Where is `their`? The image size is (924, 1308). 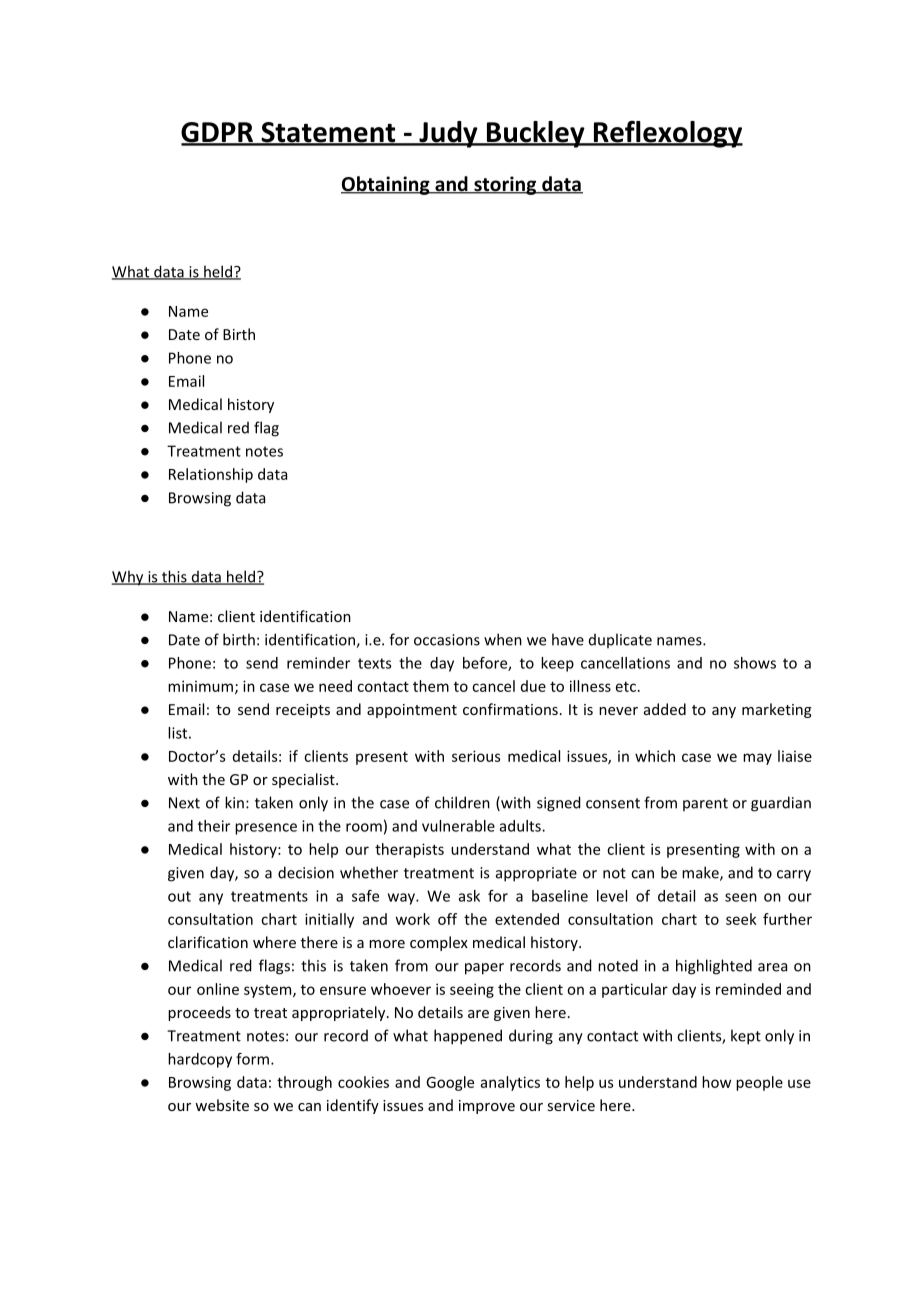 their is located at coordinates (214, 826).
